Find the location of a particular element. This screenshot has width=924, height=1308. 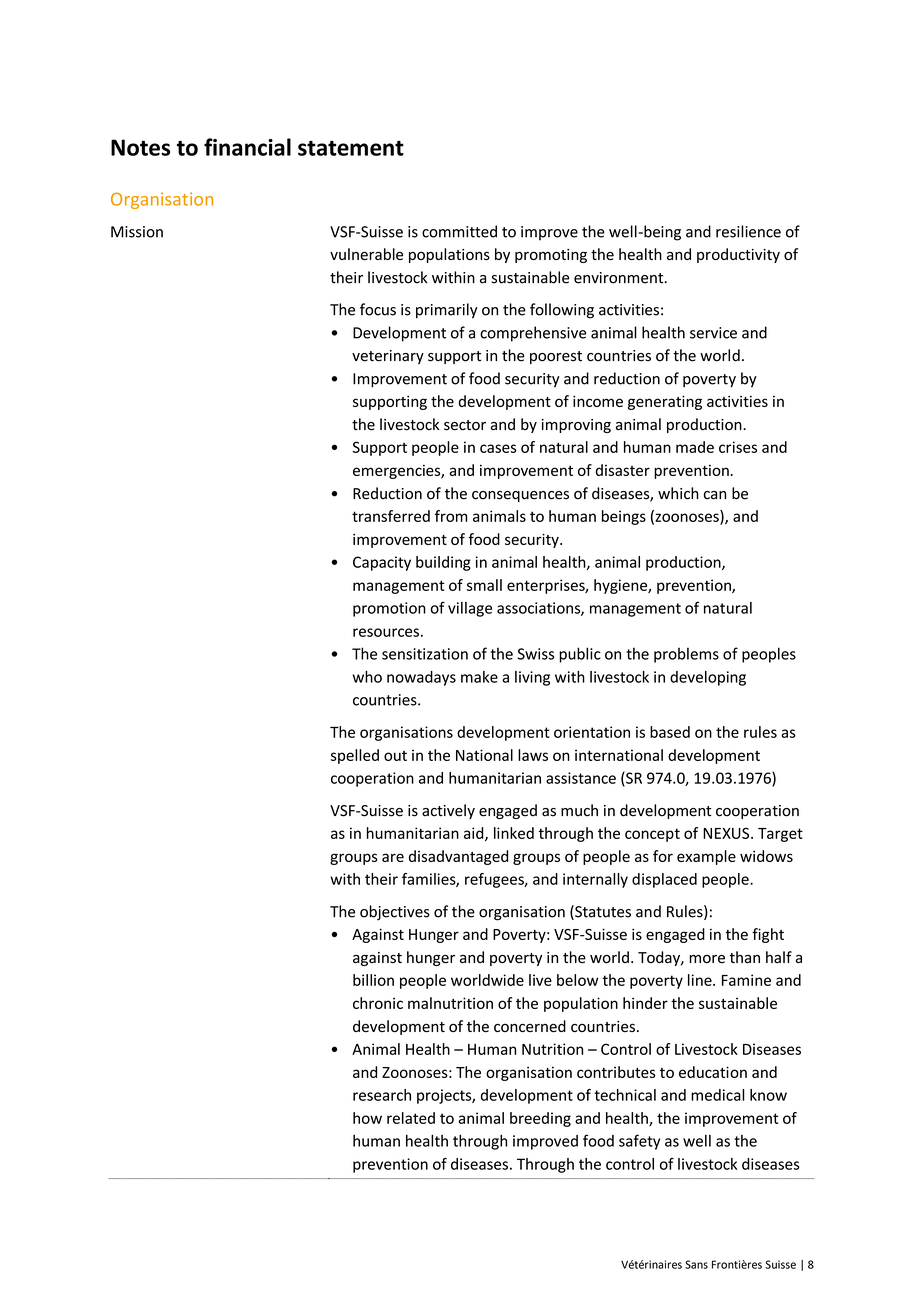

from is located at coordinates (451, 516).
